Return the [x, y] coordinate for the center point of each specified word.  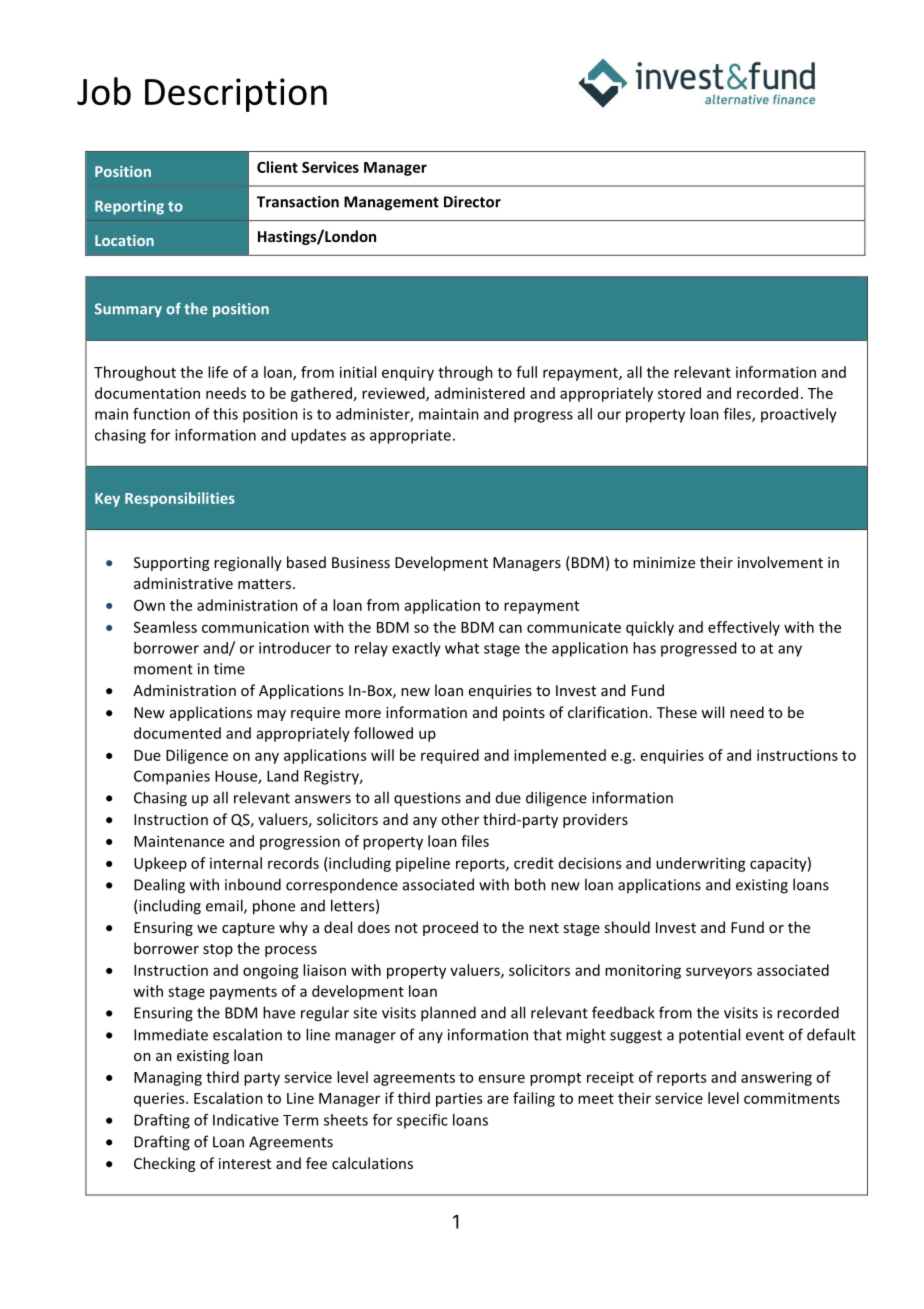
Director [472, 202]
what [462, 648]
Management [391, 203]
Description [236, 95]
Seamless [165, 627]
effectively [744, 628]
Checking [164, 1164]
